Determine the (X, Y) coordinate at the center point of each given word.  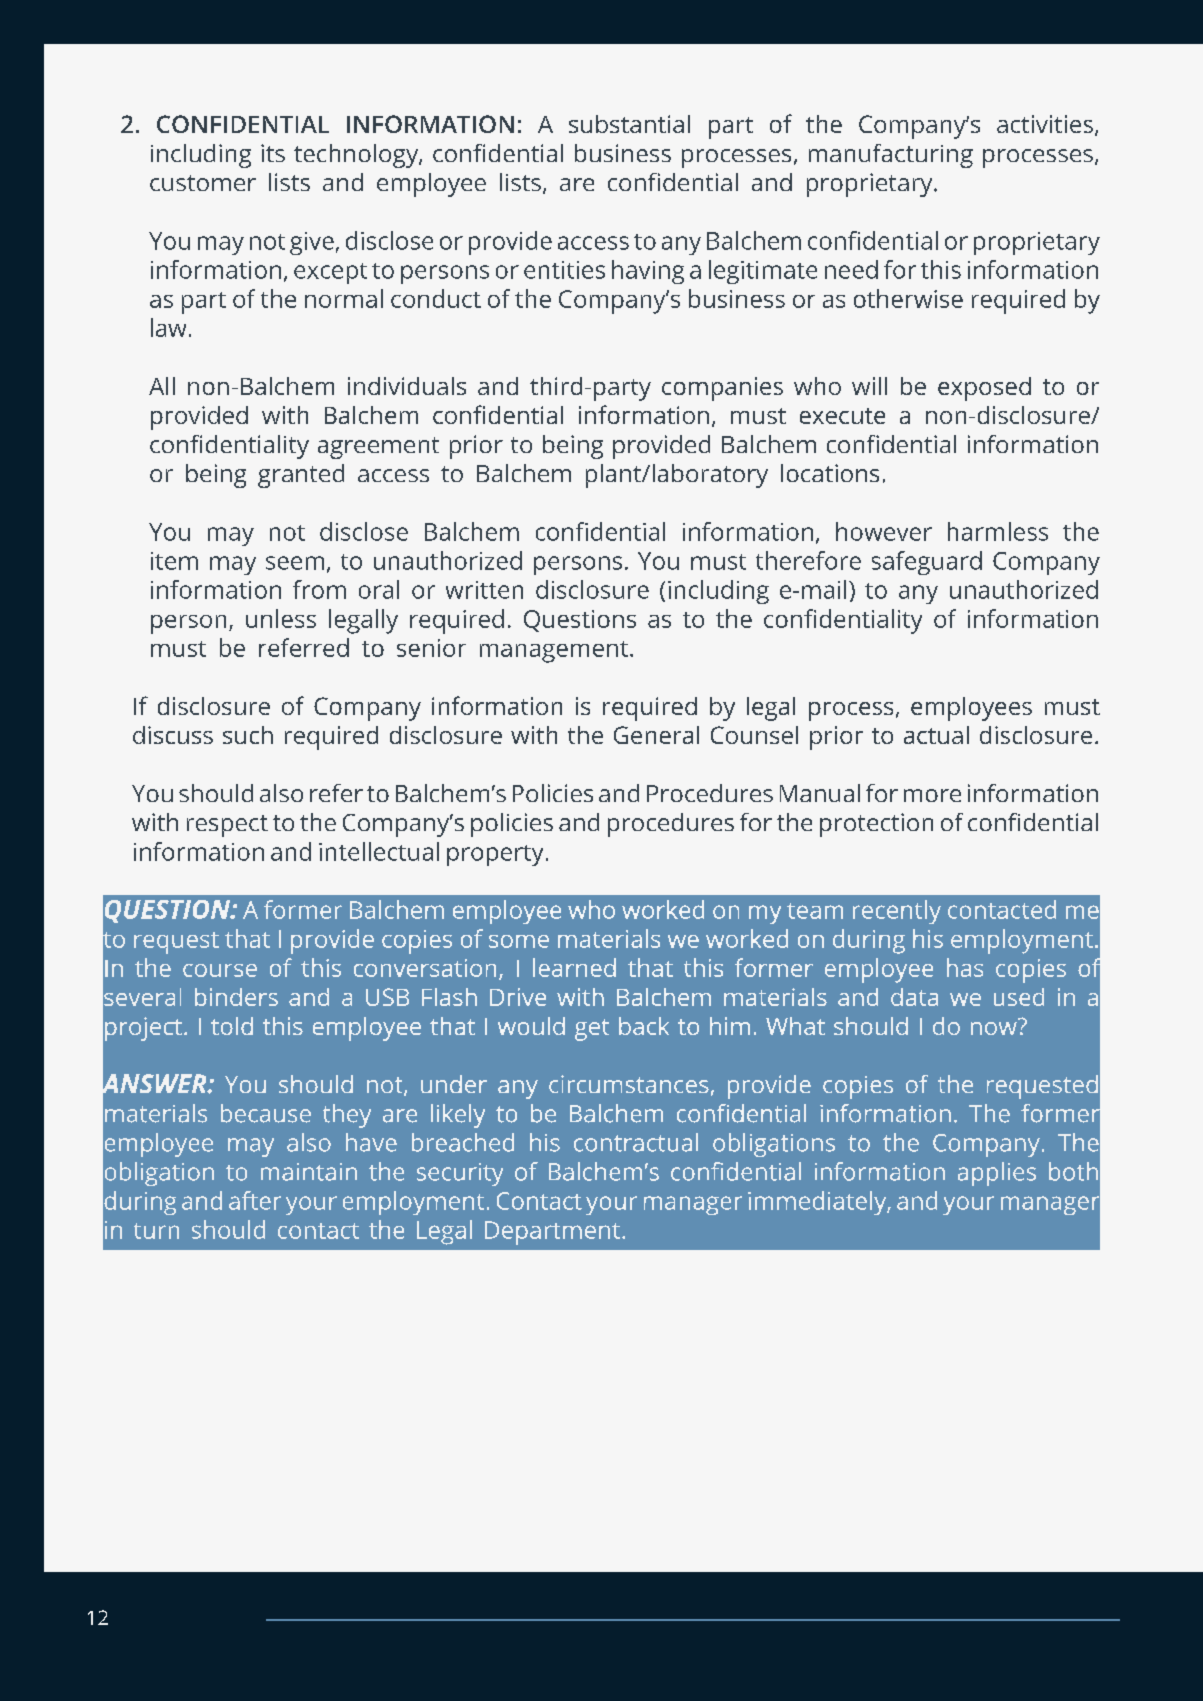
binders (236, 997)
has (965, 967)
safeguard (927, 563)
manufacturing (891, 156)
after (255, 1200)
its (273, 153)
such (248, 735)
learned (574, 967)
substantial (629, 124)
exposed (984, 389)
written (484, 590)
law (168, 327)
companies (722, 389)
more (932, 795)
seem (295, 563)
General (656, 735)
